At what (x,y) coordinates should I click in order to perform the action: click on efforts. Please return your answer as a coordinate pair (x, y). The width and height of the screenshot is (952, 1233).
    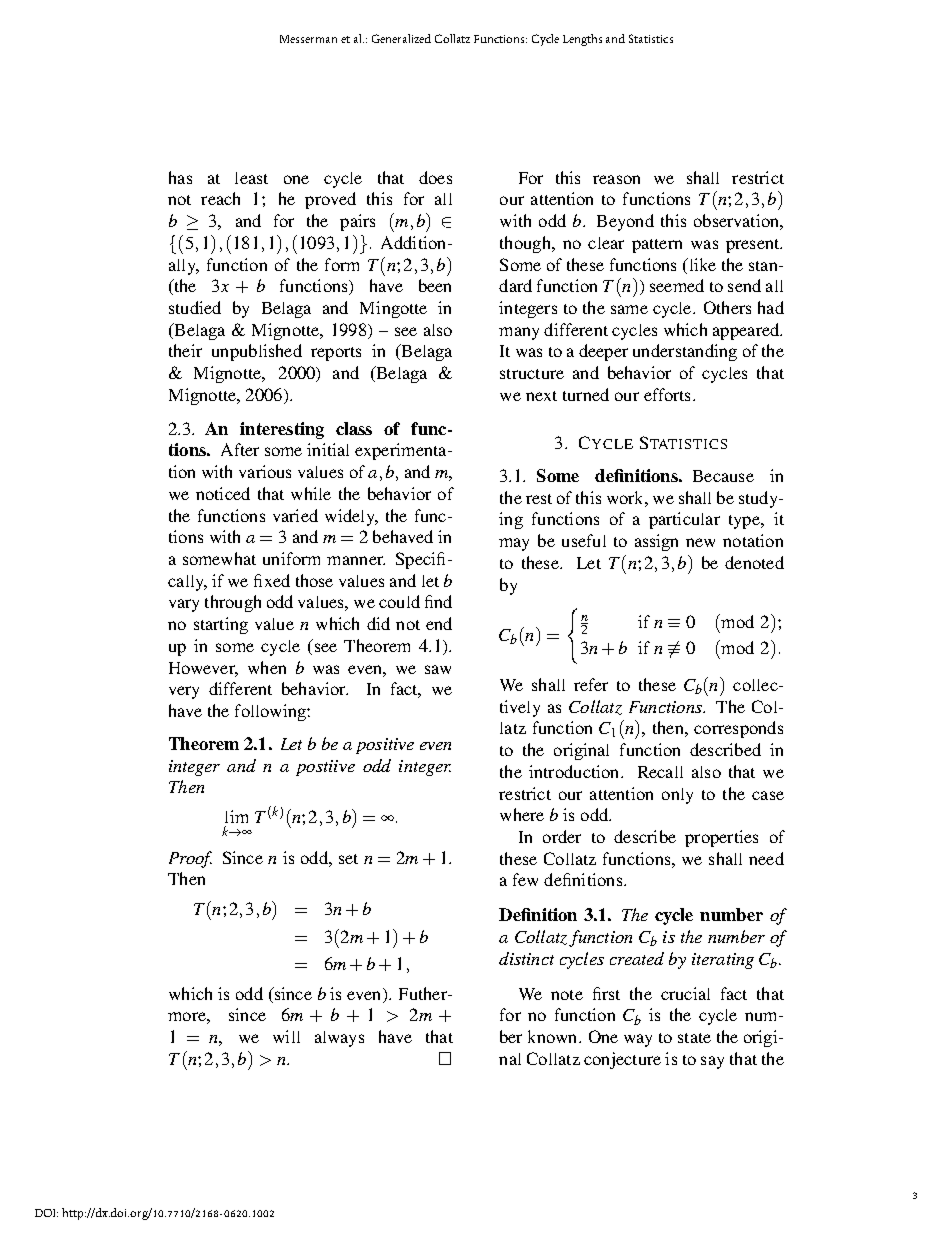
    Looking at the image, I should click on (667, 394).
